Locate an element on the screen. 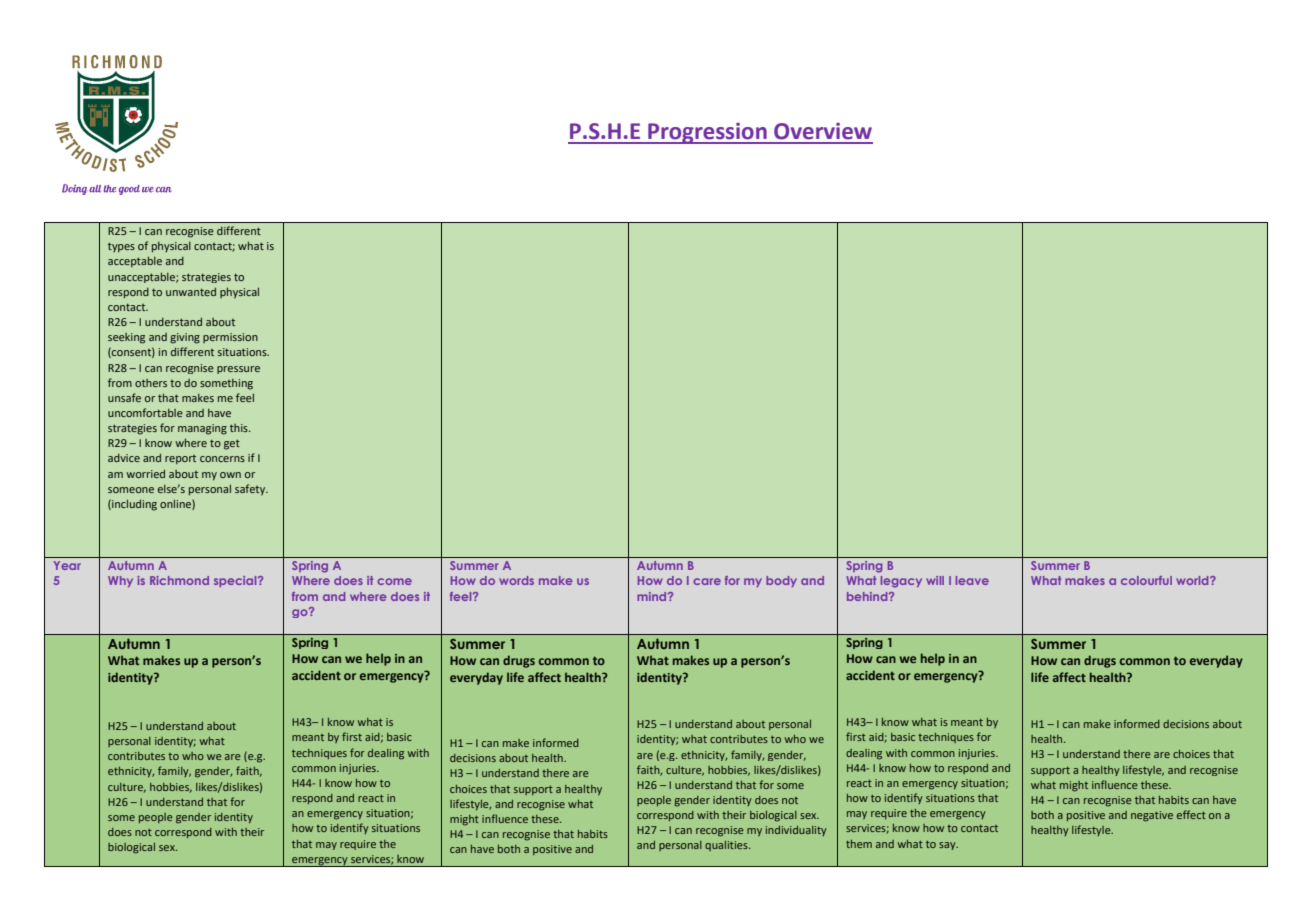 The image size is (1308, 924). leave is located at coordinates (972, 580).
